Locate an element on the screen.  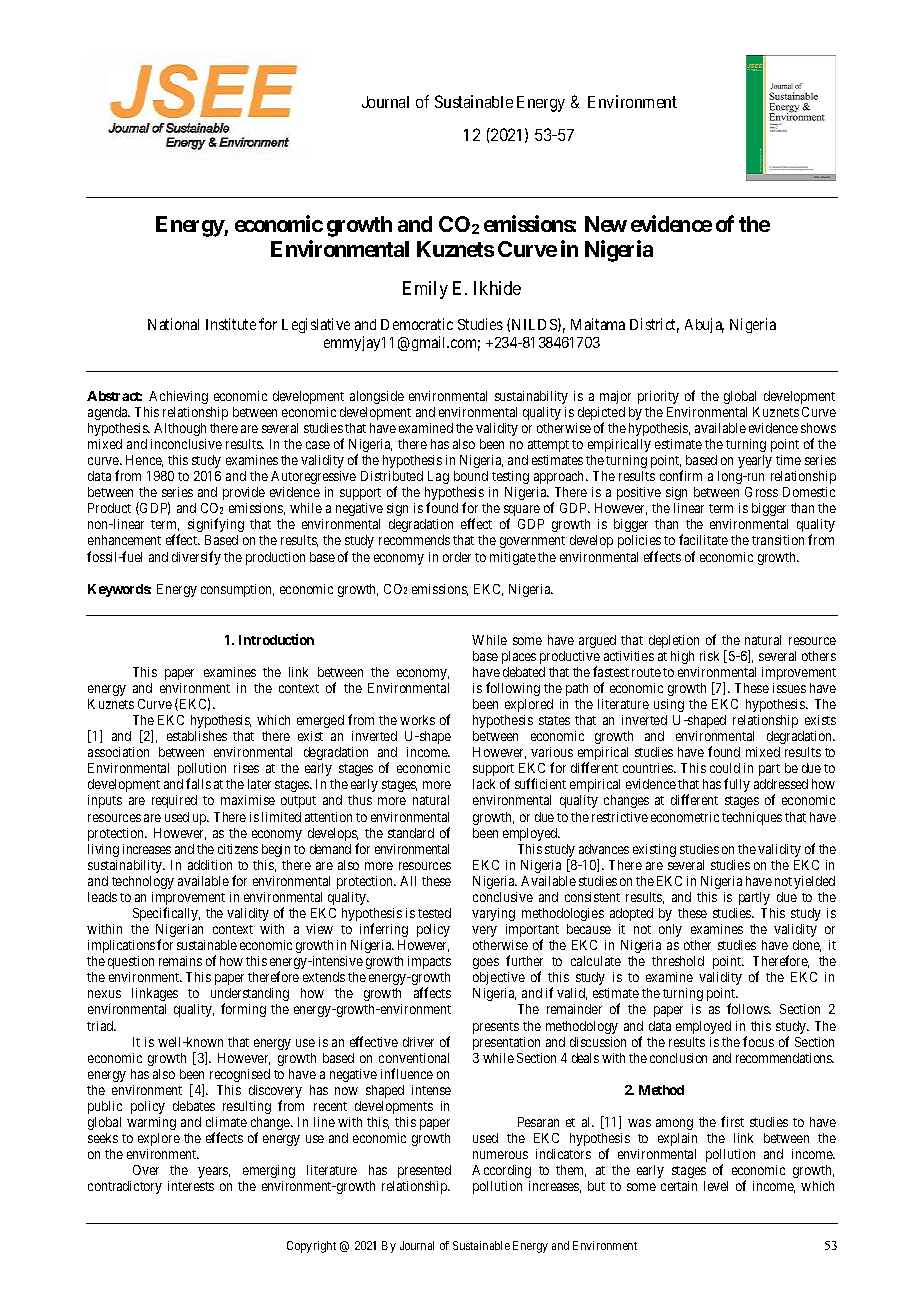
could is located at coordinates (725, 768).
